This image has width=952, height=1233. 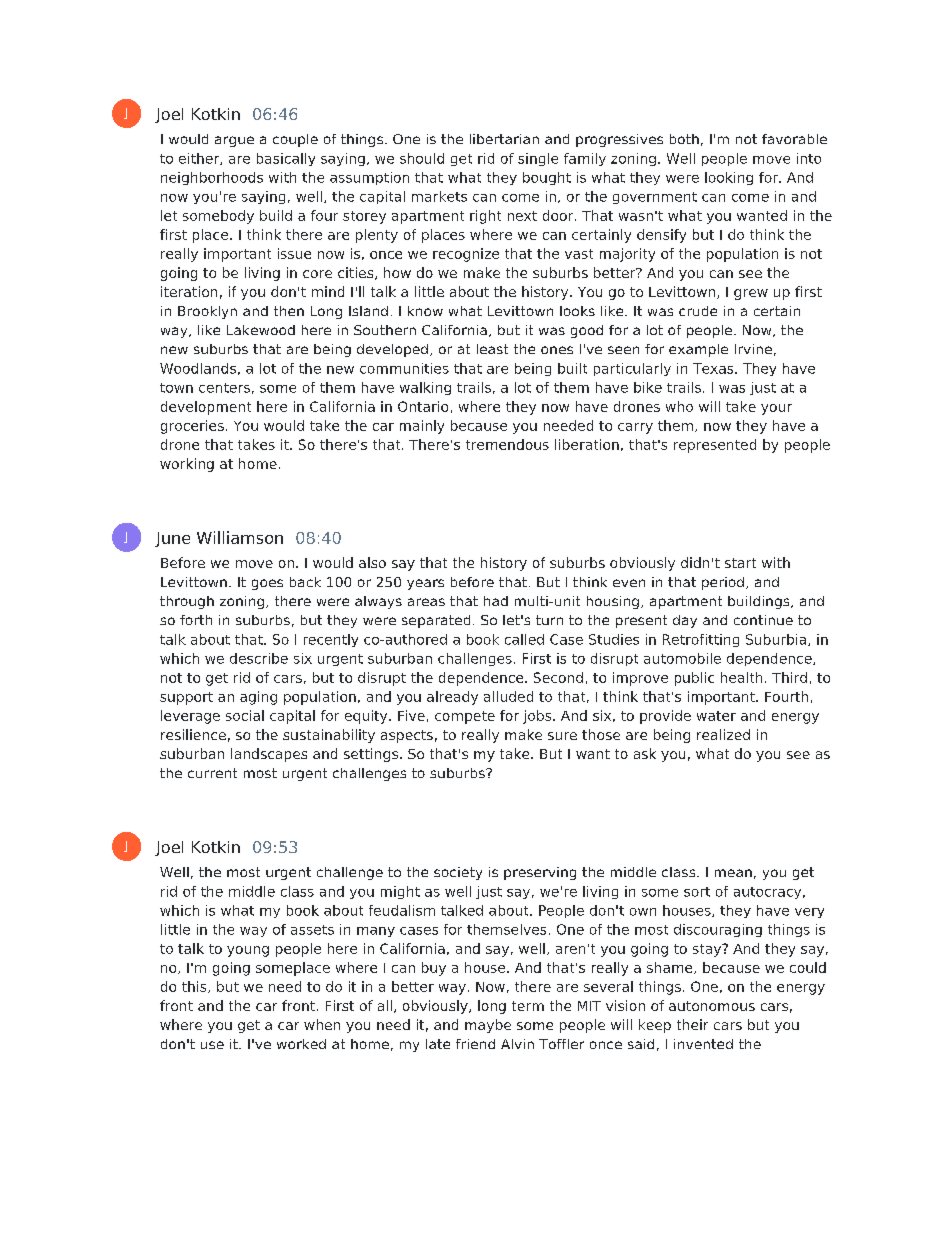 What do you see at coordinates (729, 178) in the image?
I see `looking` at bounding box center [729, 178].
